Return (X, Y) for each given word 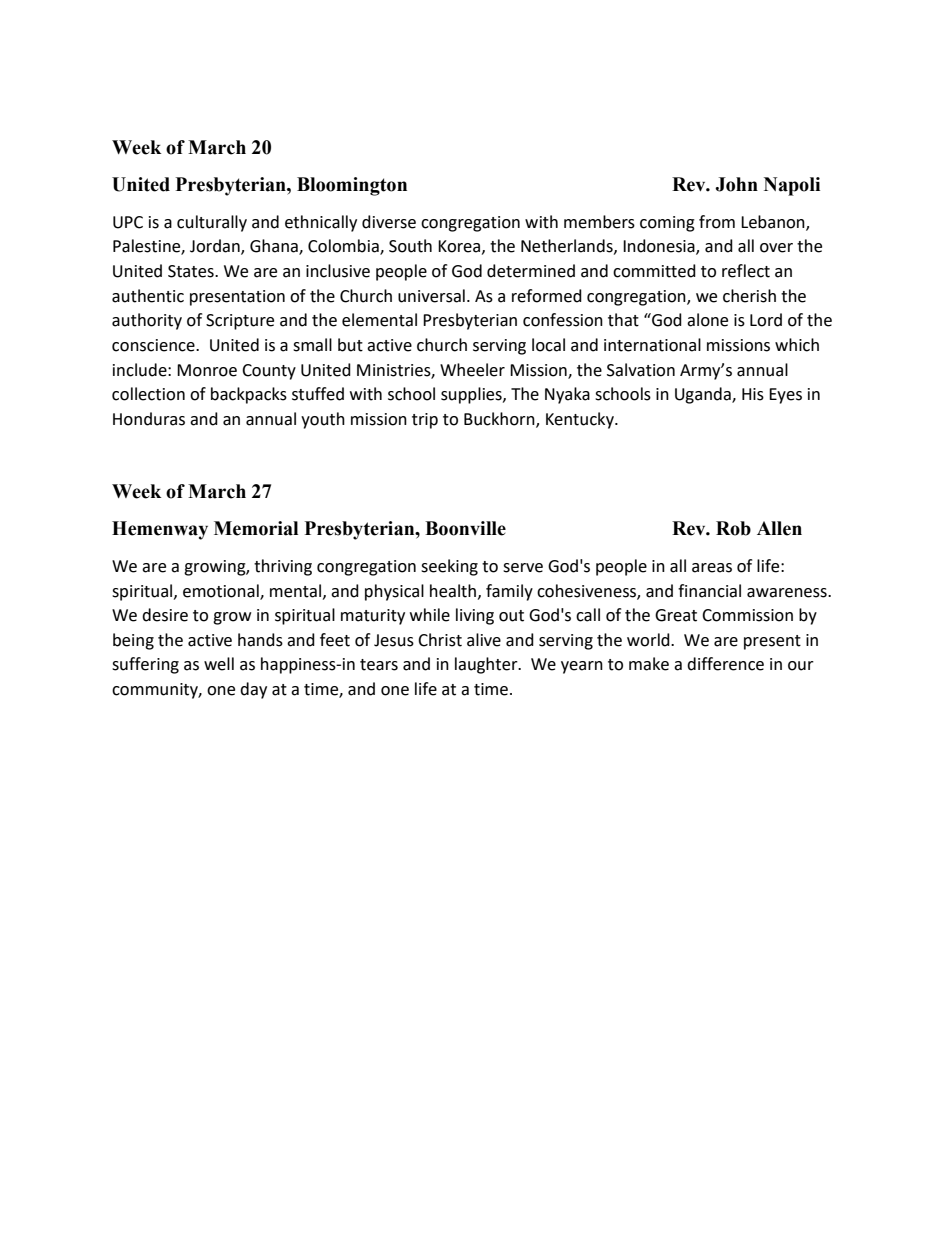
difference (725, 664)
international (652, 345)
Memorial (256, 528)
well (219, 664)
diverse (389, 222)
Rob (733, 528)
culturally (212, 223)
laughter (487, 665)
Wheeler (472, 370)
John (736, 184)
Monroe (207, 370)
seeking (449, 567)
